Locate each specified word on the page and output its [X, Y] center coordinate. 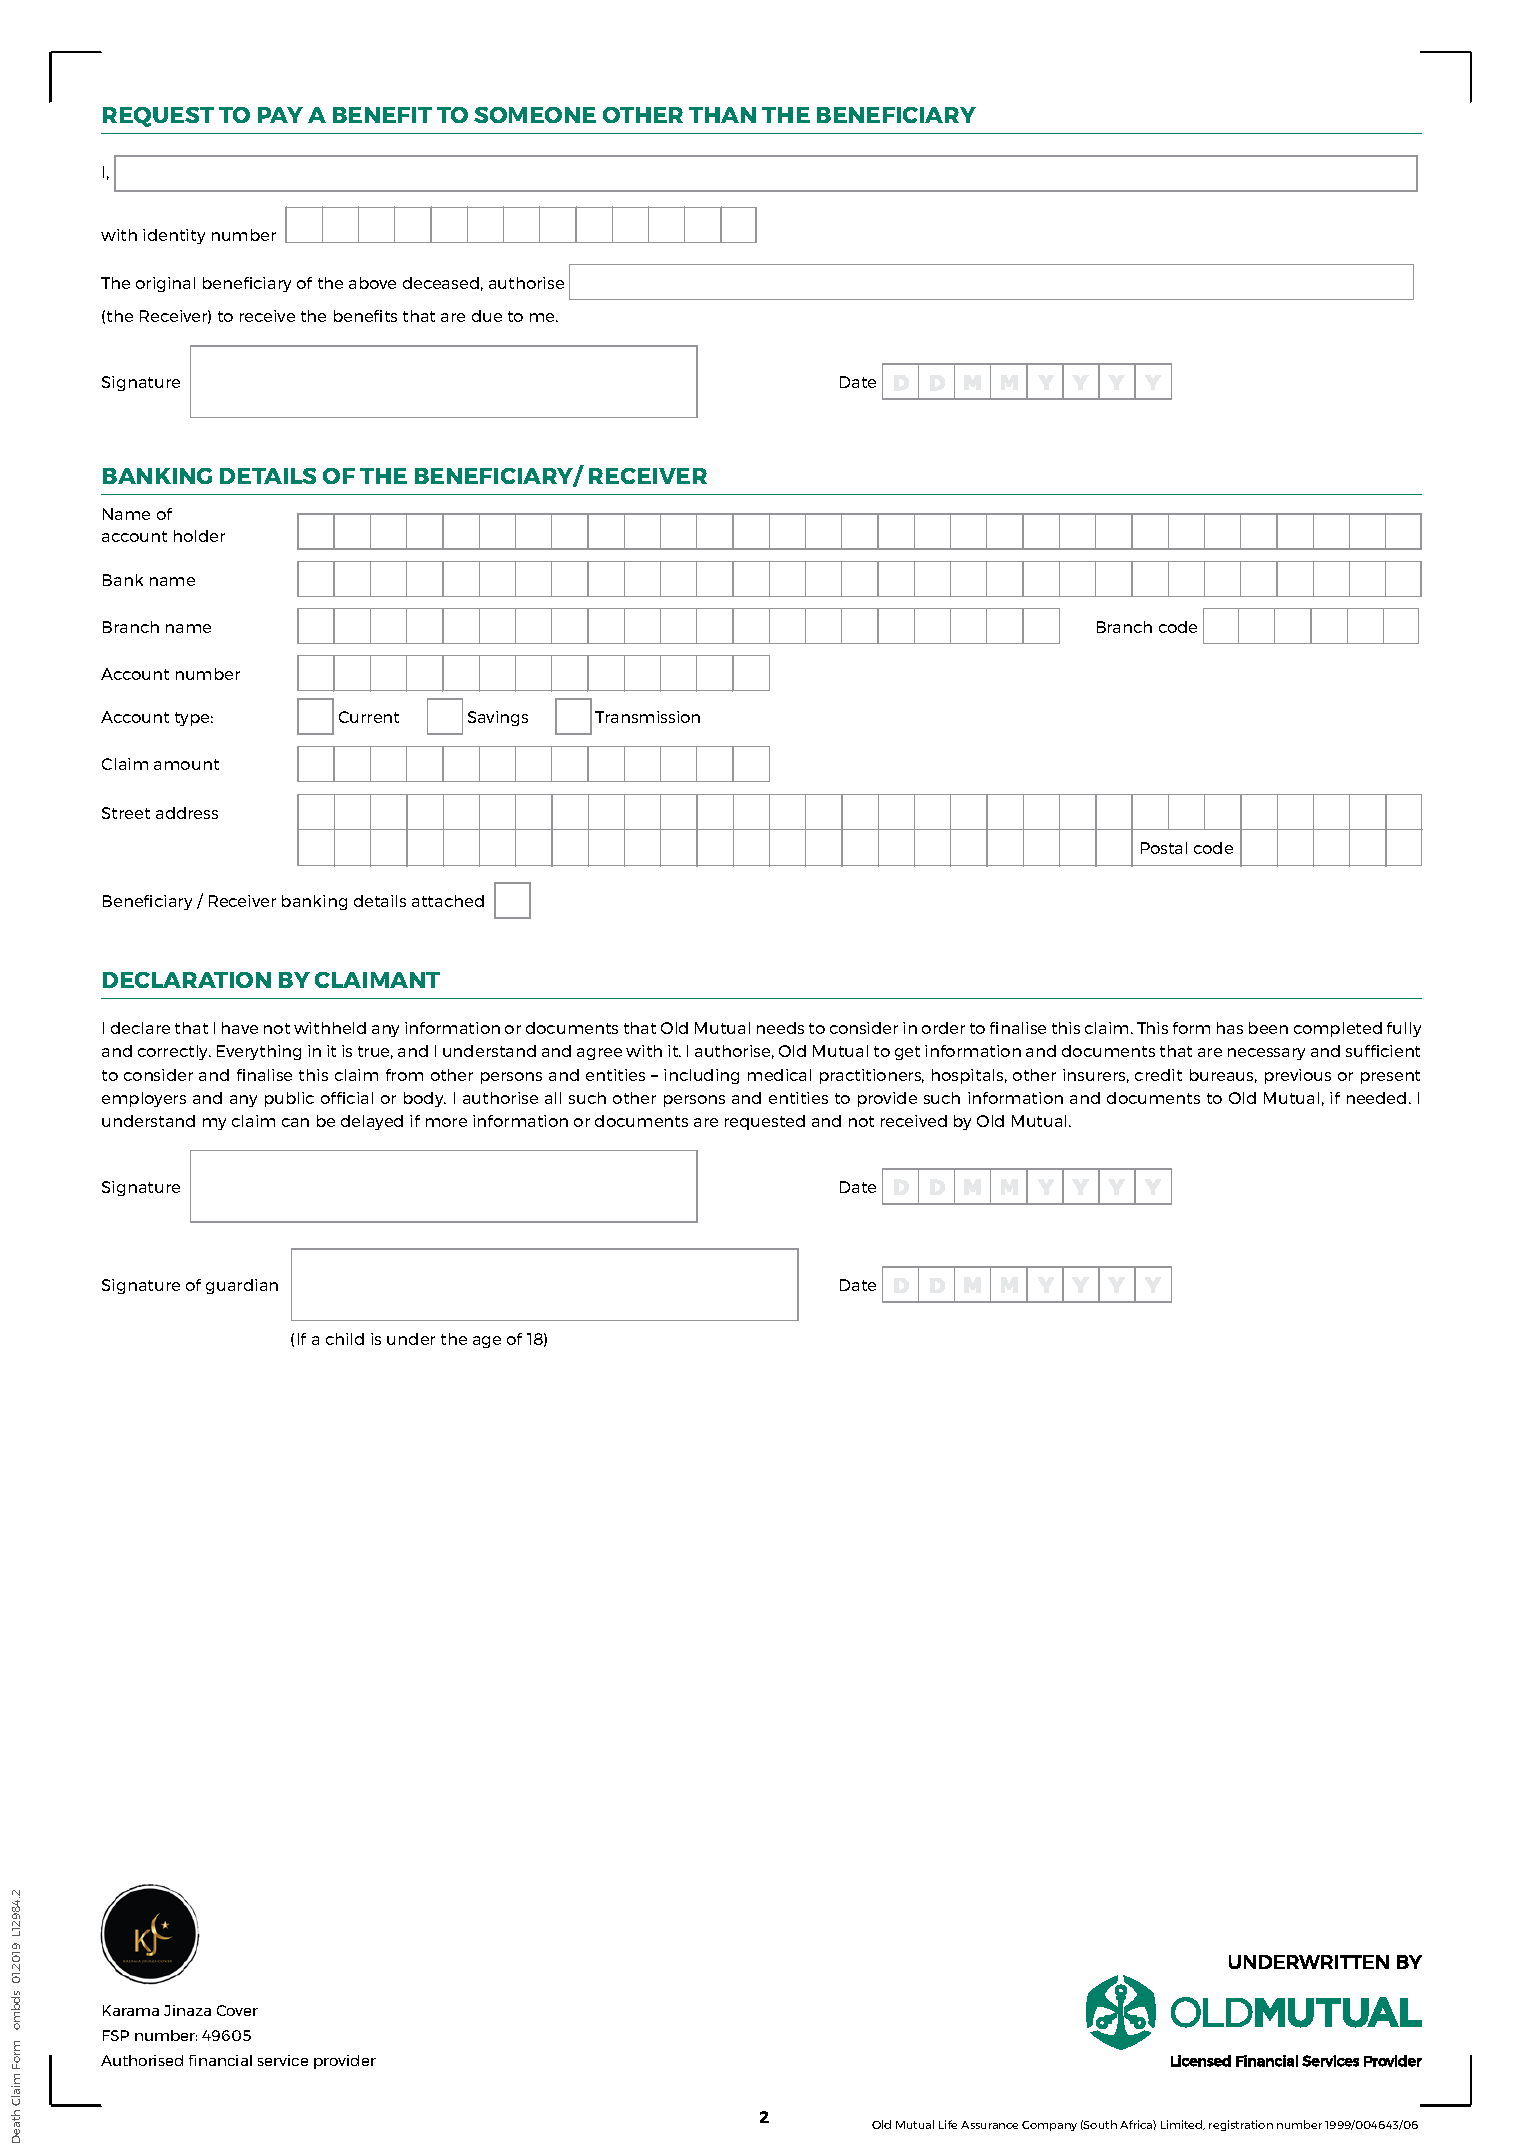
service [283, 2060]
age [487, 1342]
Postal [1164, 848]
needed [1376, 1098]
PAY [280, 115]
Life [948, 2124]
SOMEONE [535, 115]
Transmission [647, 717]
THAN [722, 115]
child [345, 1339]
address [187, 813]
